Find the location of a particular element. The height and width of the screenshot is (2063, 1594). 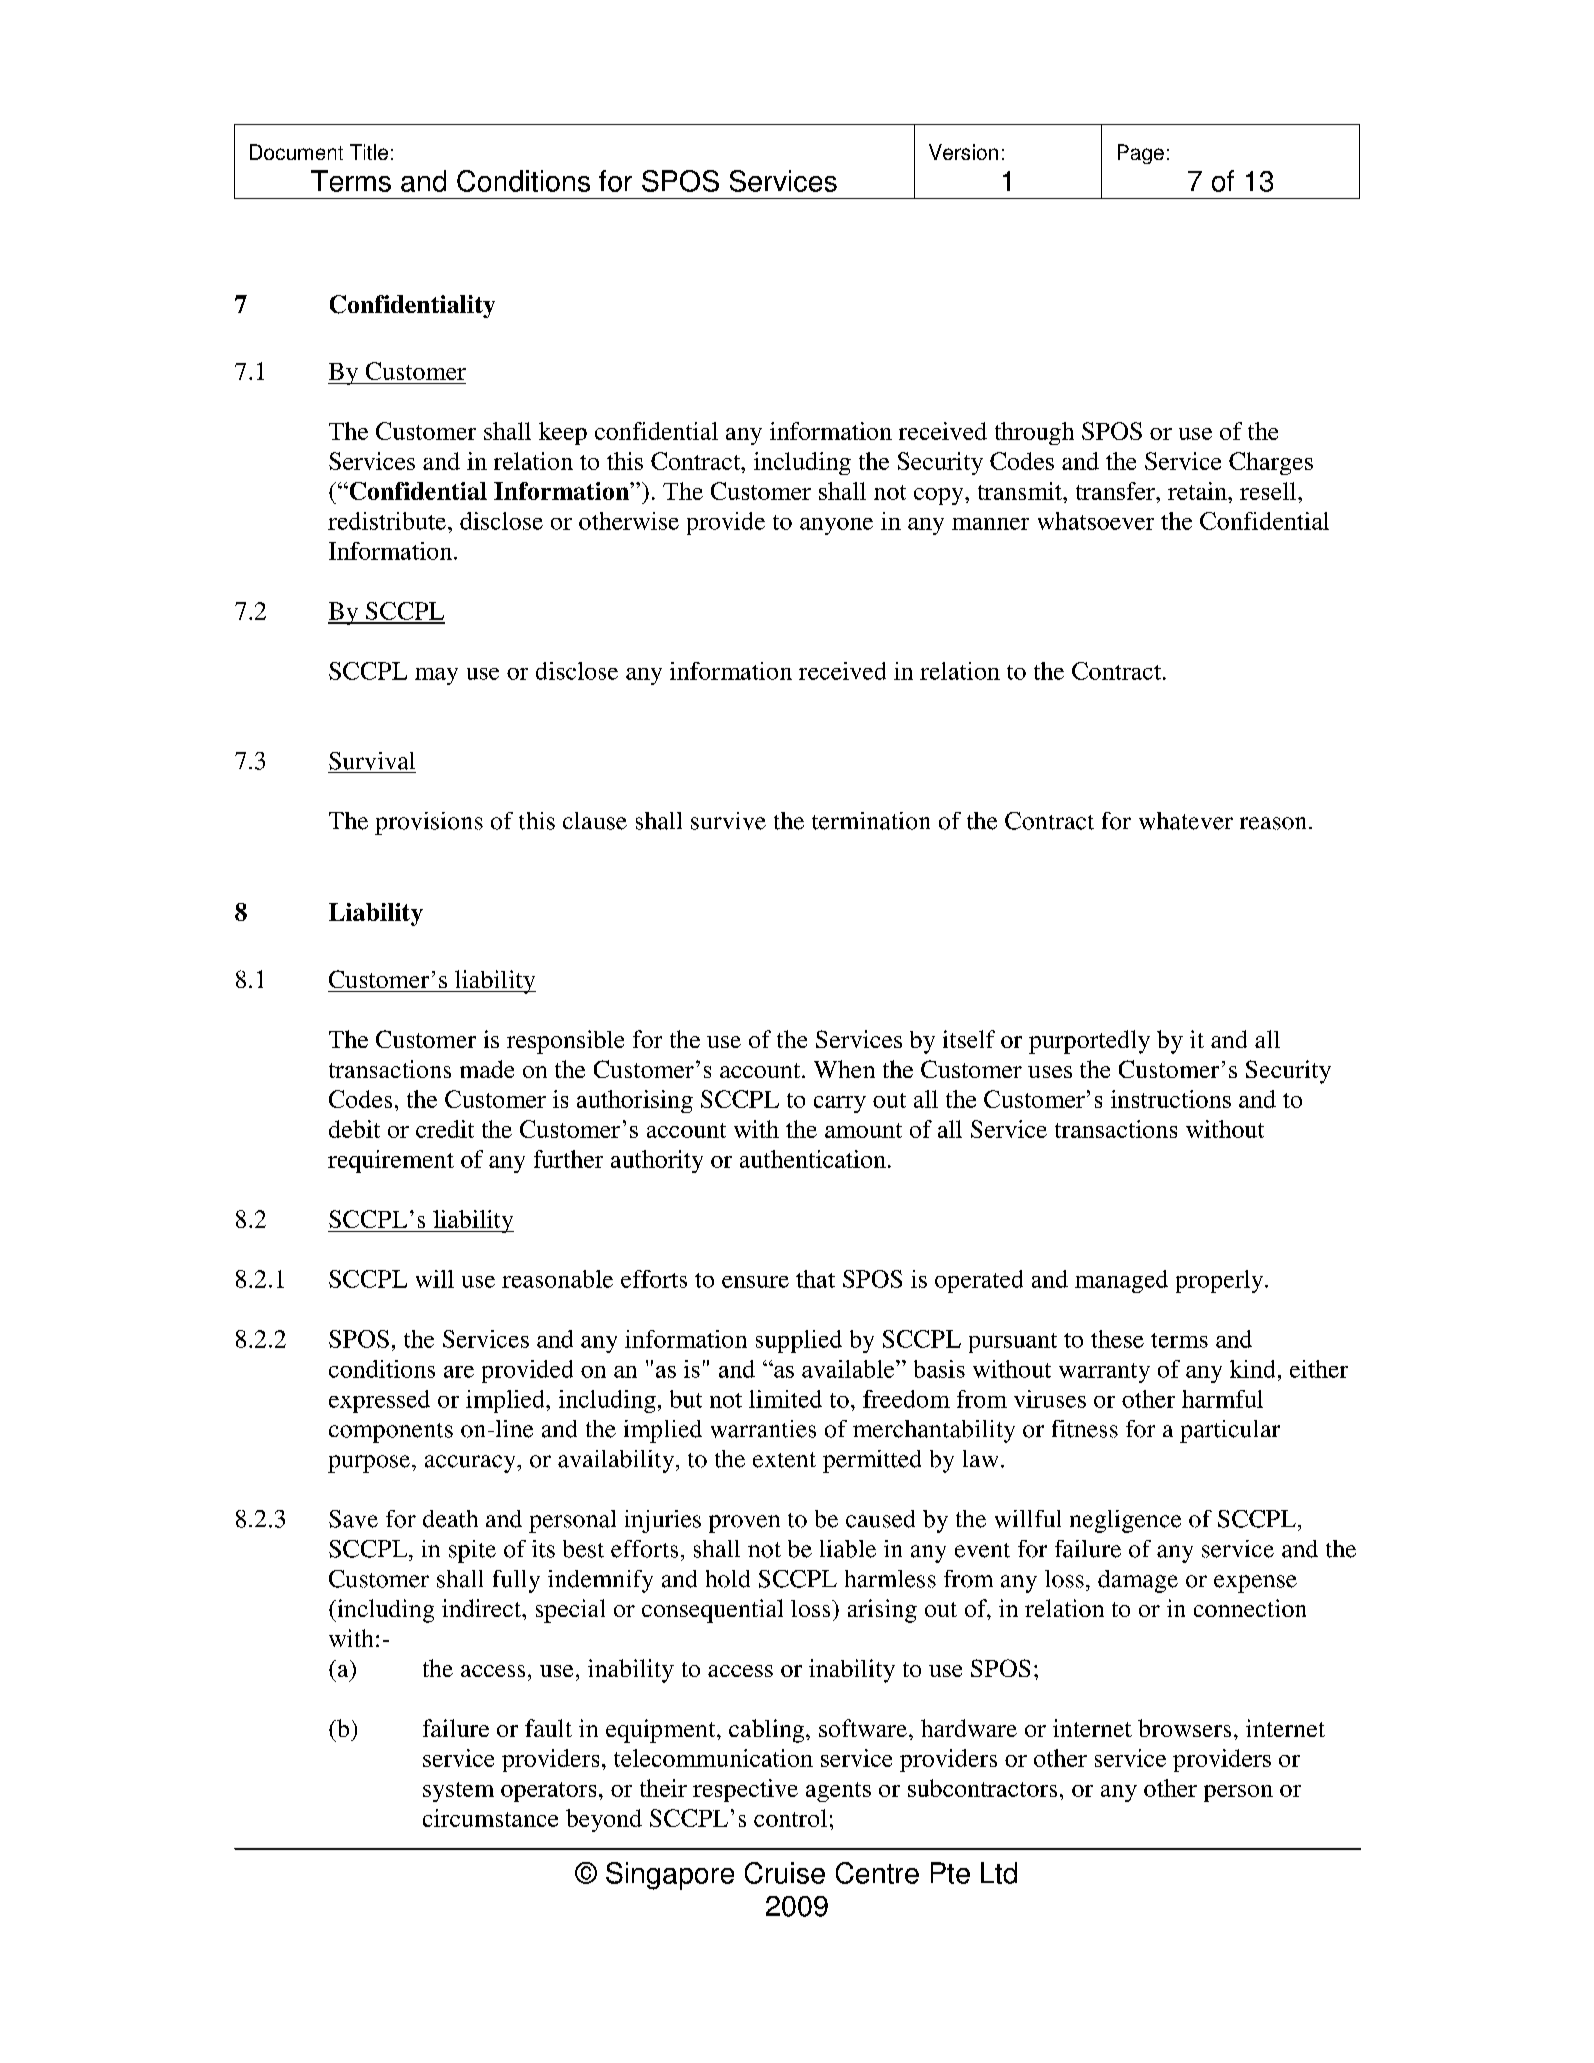

harmful is located at coordinates (1222, 1399).
